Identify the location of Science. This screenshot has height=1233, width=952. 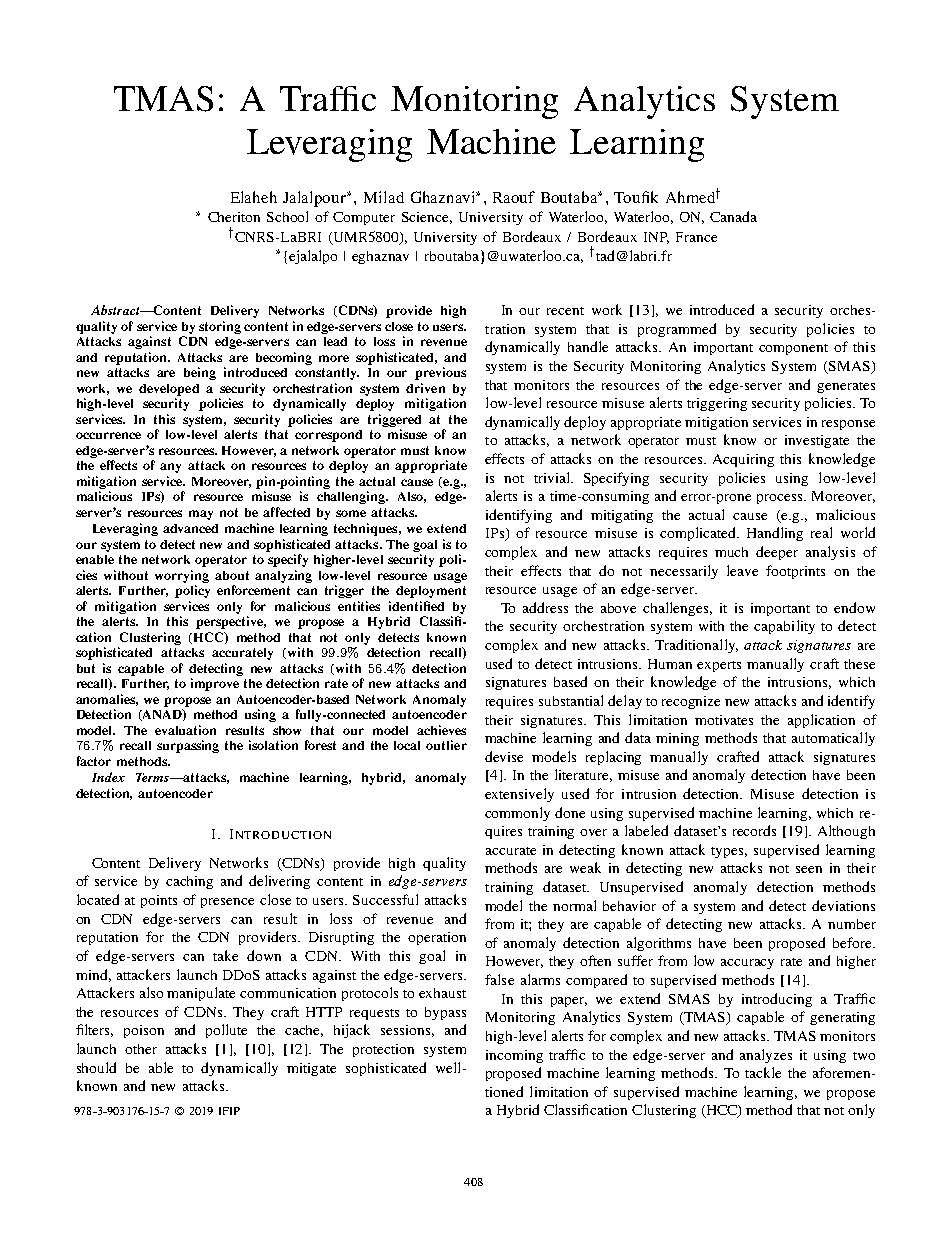
(427, 218).
